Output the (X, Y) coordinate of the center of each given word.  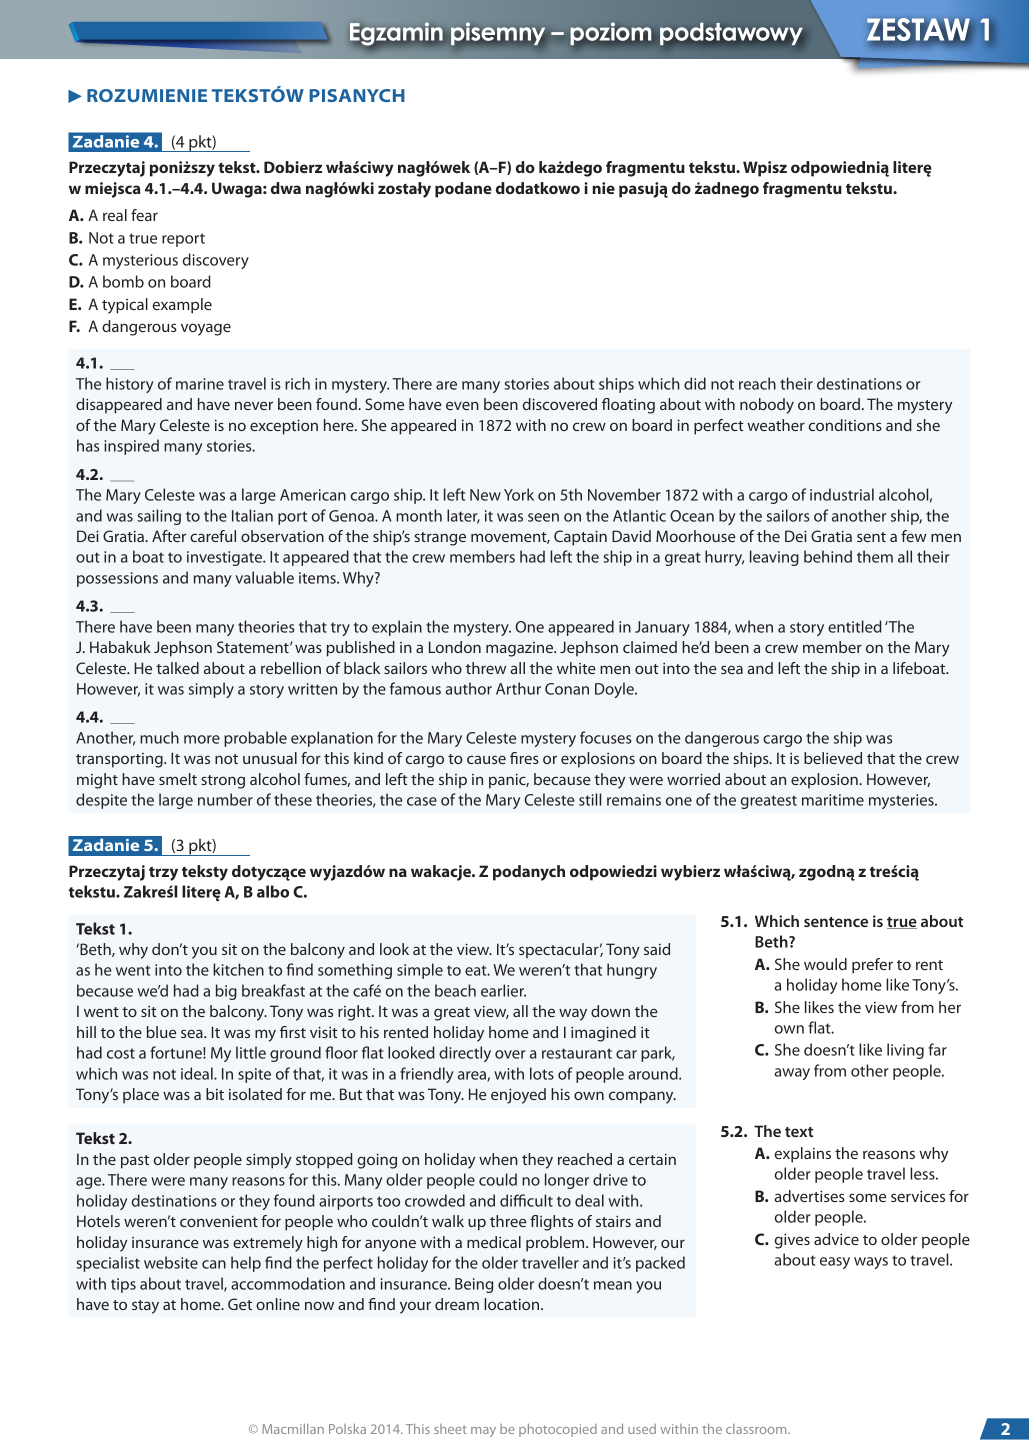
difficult (526, 1200)
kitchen (238, 969)
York (519, 494)
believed (833, 758)
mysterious (140, 261)
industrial (842, 494)
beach (455, 990)
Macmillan (293, 1429)
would (825, 964)
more (202, 739)
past (135, 1162)
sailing (159, 517)
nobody (767, 406)
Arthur (518, 688)
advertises (809, 1196)
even (462, 405)
